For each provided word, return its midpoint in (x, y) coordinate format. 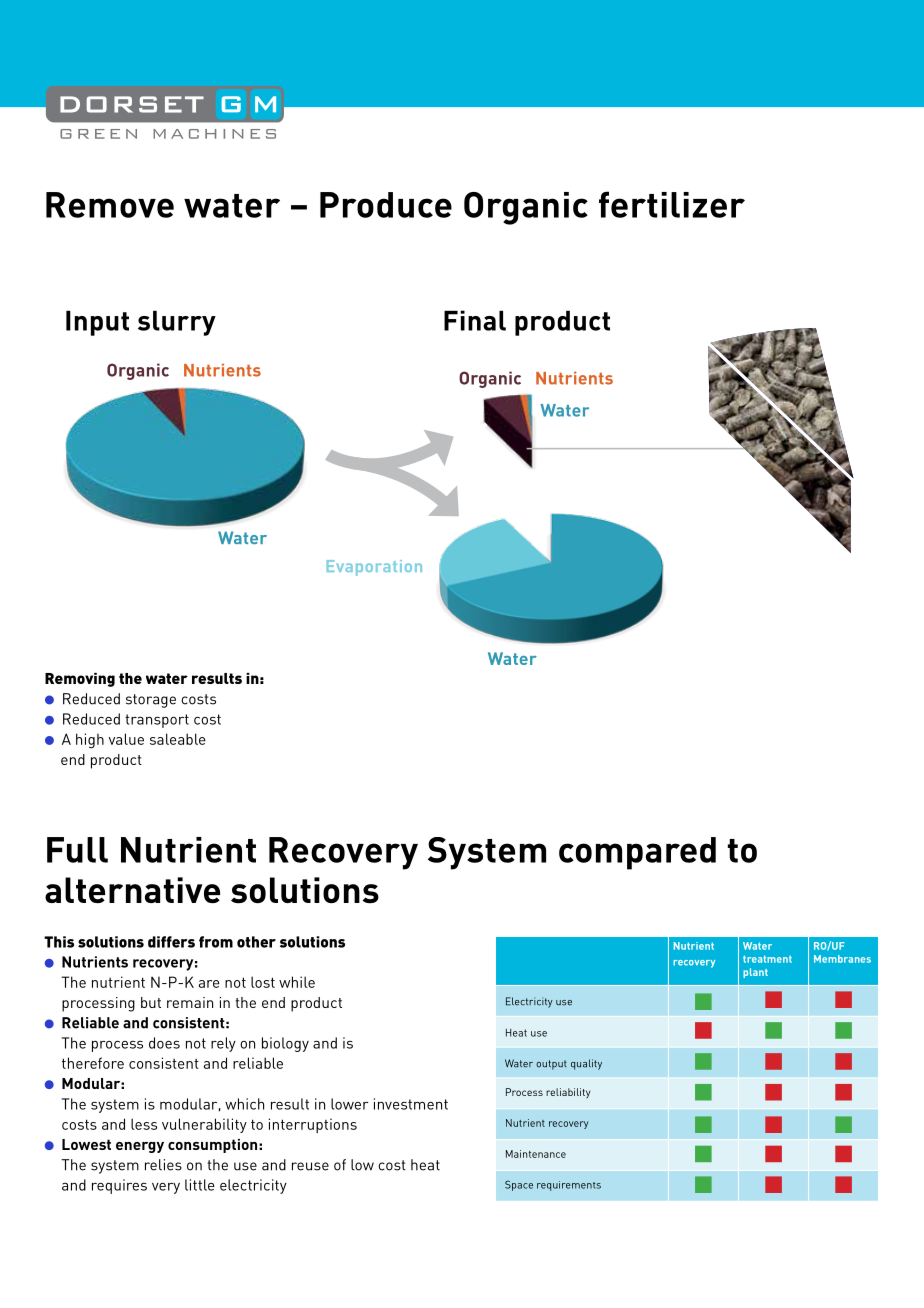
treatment (767, 959)
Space (519, 1185)
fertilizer (672, 204)
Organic (526, 208)
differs (171, 942)
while (297, 982)
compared (637, 853)
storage (151, 701)
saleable (178, 739)
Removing (80, 680)
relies (163, 1165)
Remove (110, 205)
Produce (386, 205)
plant (755, 973)
